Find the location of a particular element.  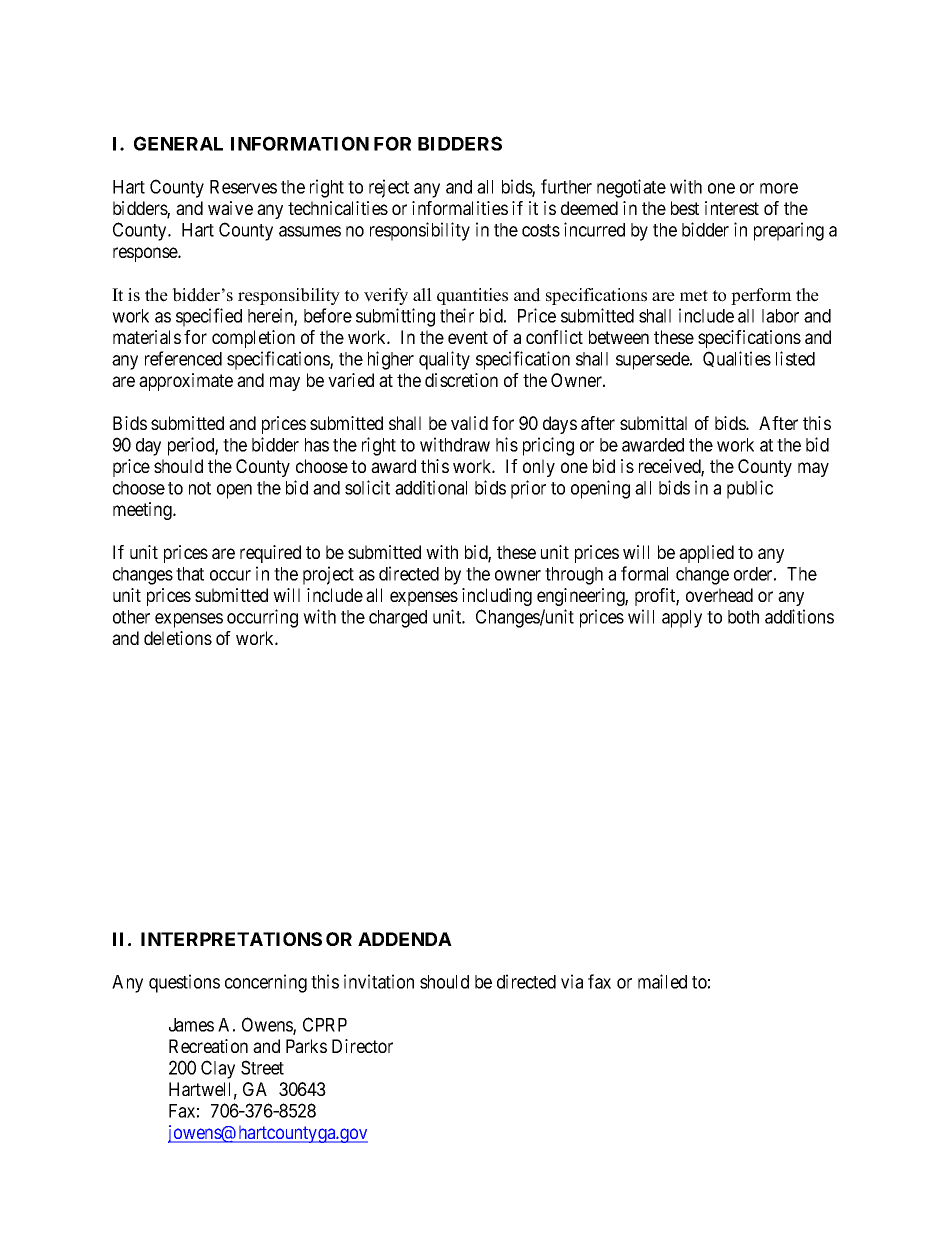

reject is located at coordinates (389, 188).
